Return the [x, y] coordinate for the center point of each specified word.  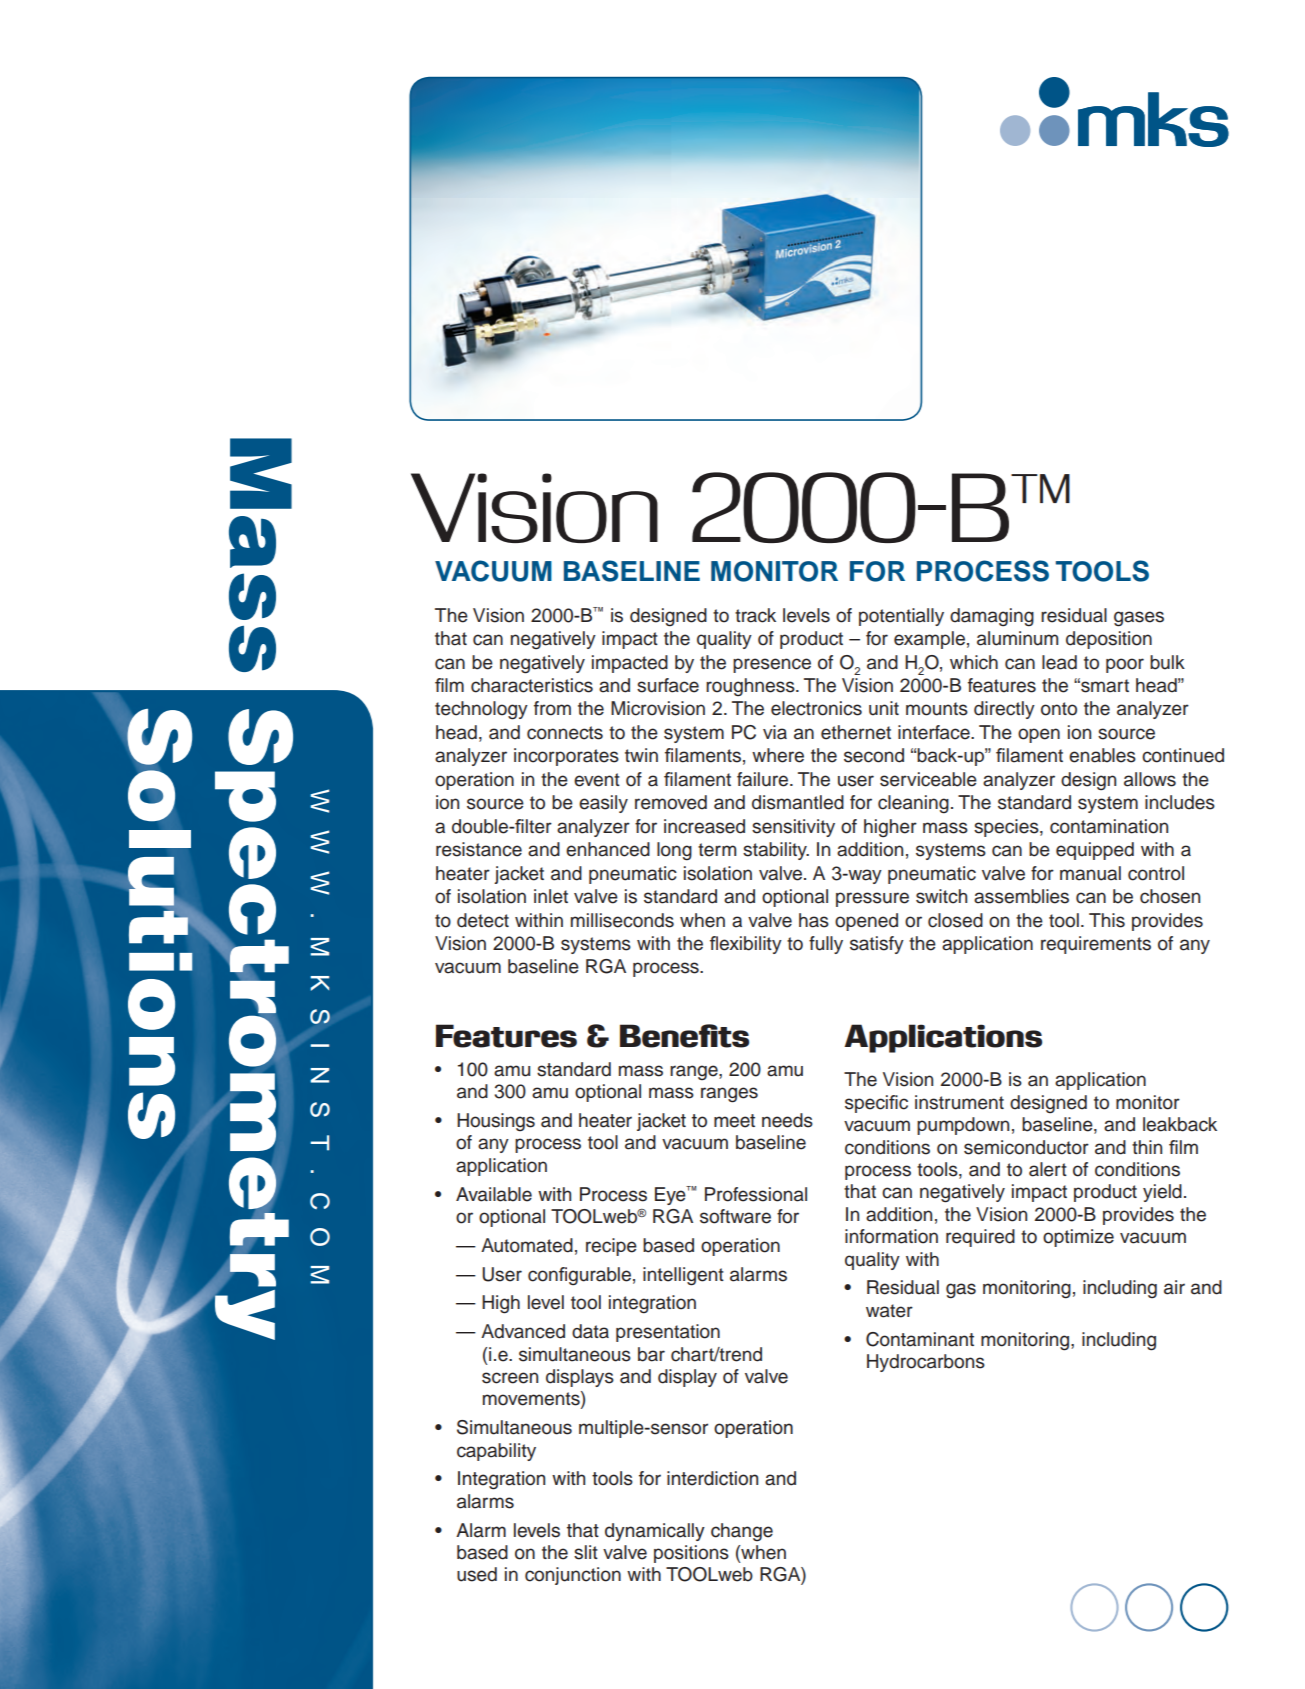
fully [826, 945]
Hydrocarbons [926, 1363]
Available [494, 1194]
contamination [1109, 826]
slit [586, 1552]
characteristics [532, 685]
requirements [1096, 945]
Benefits [684, 1036]
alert [1048, 1169]
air [1174, 1287]
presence [772, 665]
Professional [756, 1194]
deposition [1109, 640]
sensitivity [793, 828]
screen [510, 1378]
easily [603, 804]
